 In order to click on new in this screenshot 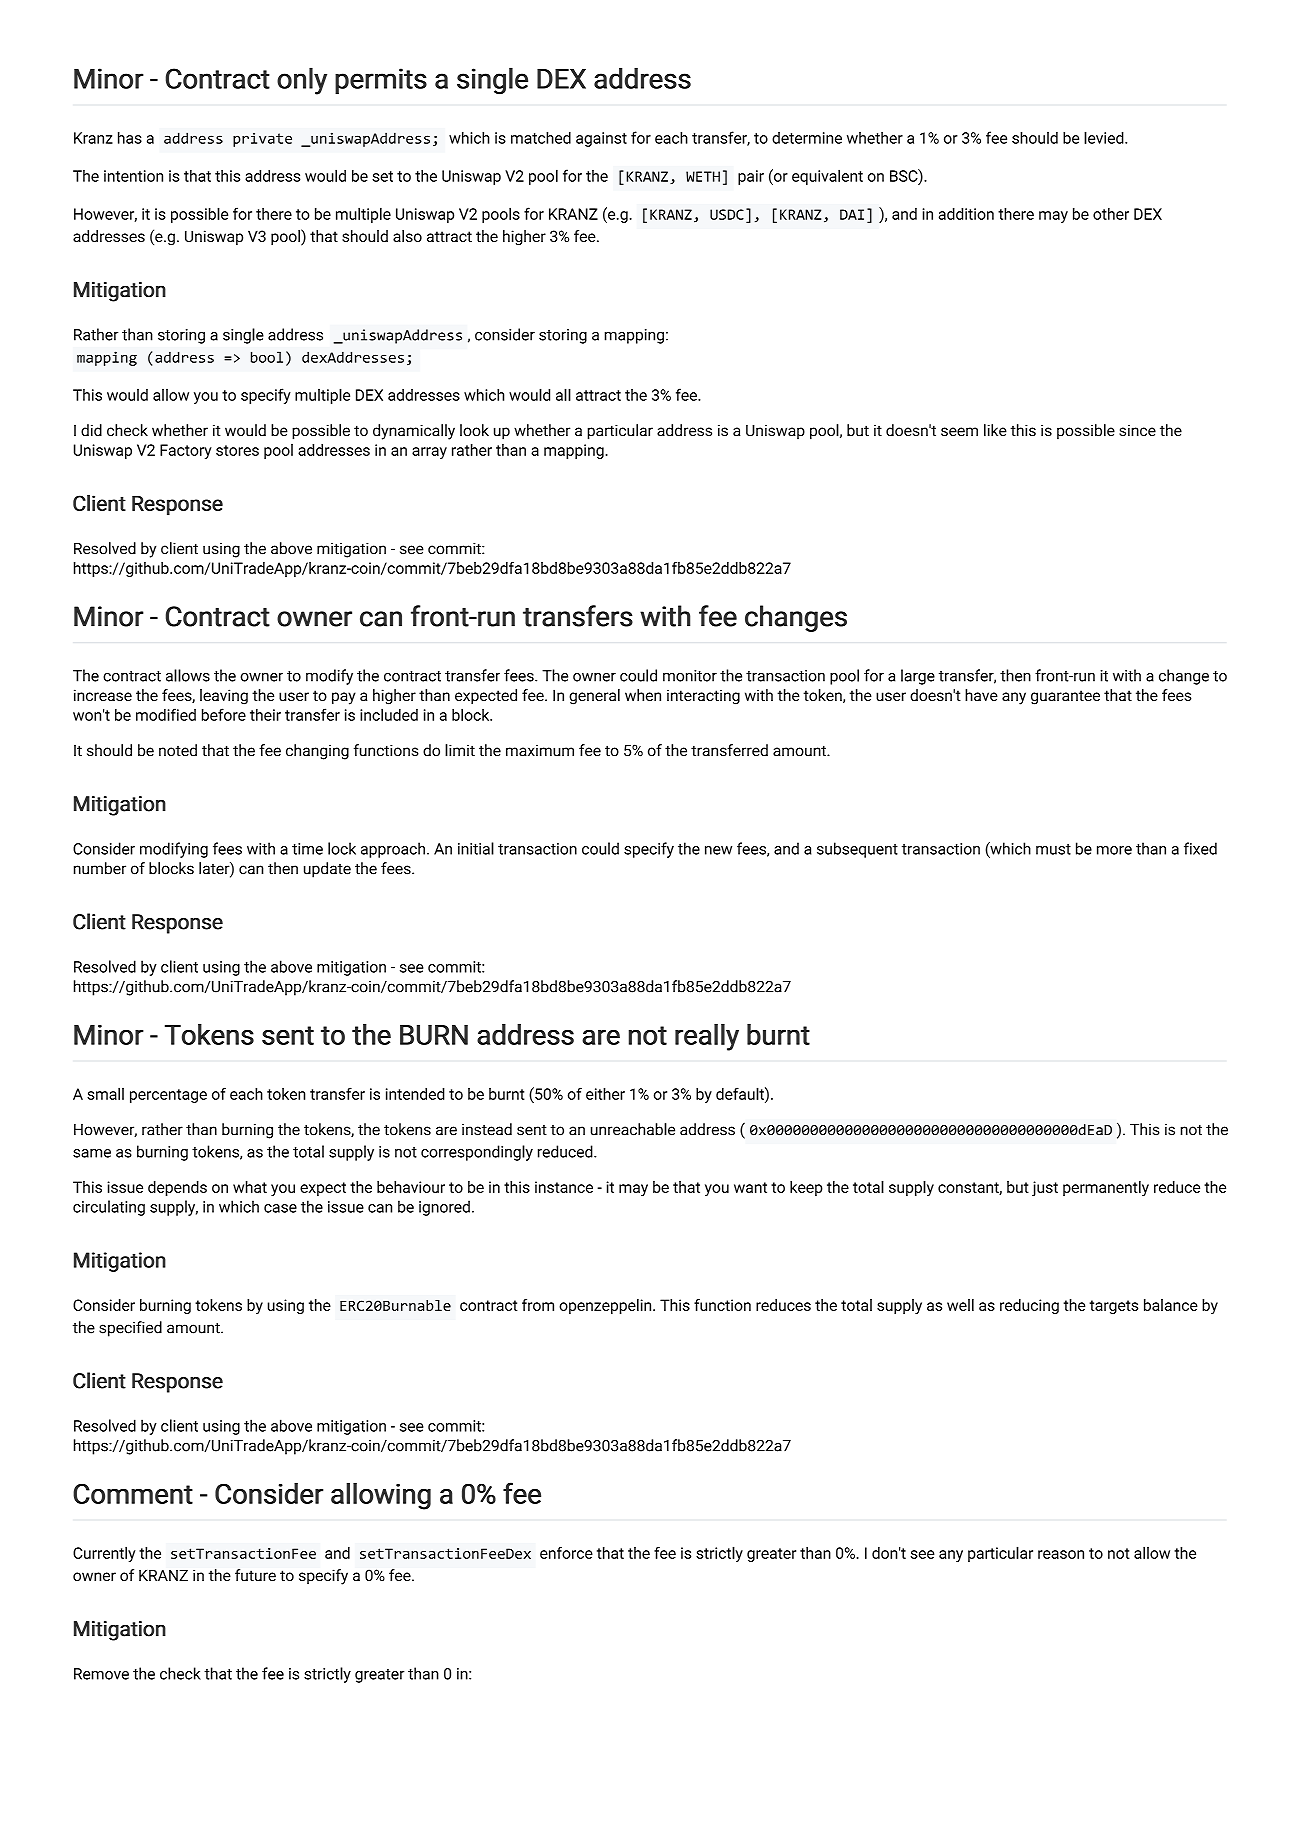, I will do `click(718, 850)`.
